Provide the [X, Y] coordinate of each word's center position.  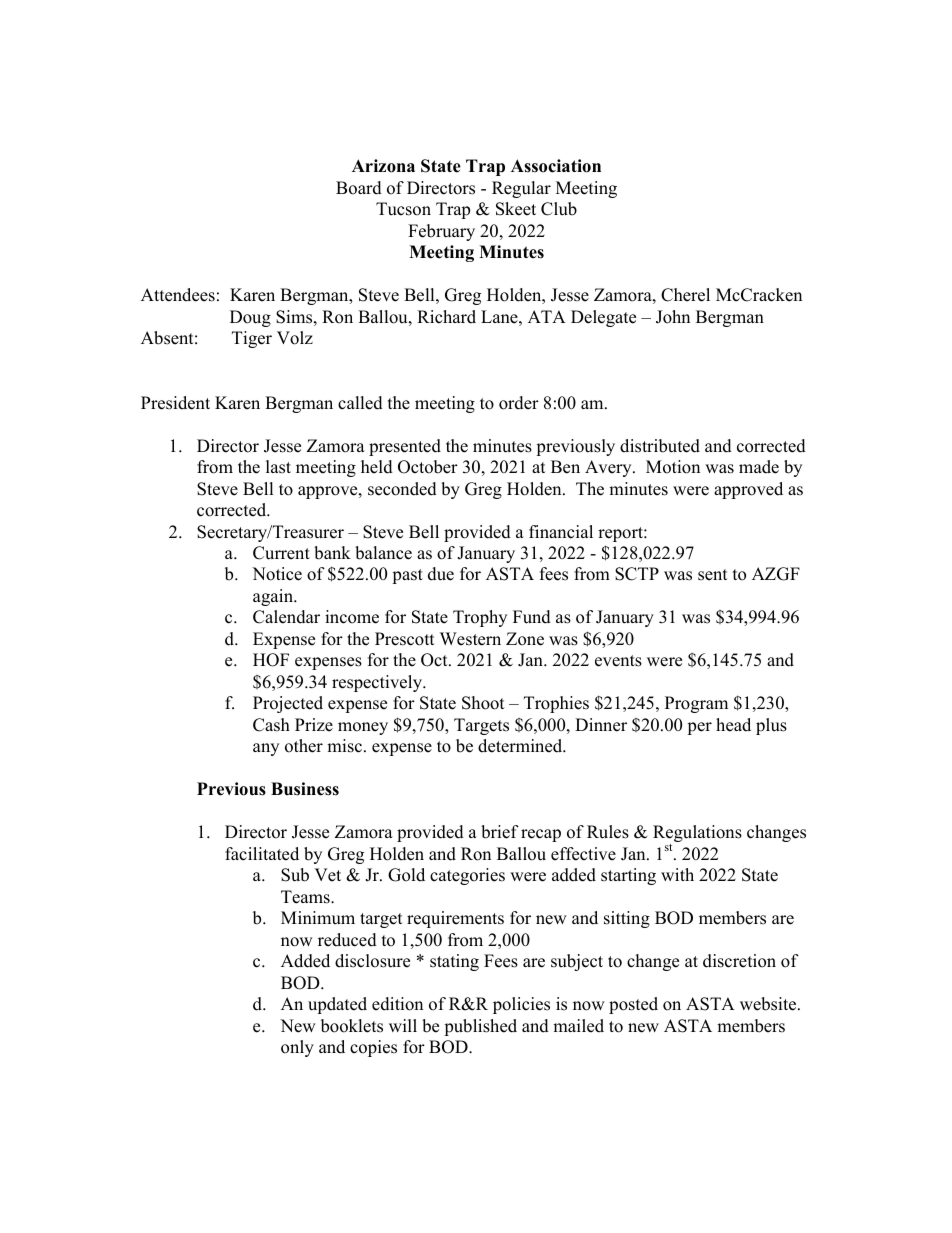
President [175, 403]
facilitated [262, 854]
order [519, 403]
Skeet [516, 209]
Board [359, 188]
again [274, 597]
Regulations [697, 835]
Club [559, 209]
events [618, 661]
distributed [660, 446]
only [297, 1048]
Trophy [480, 618]
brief [500, 832]
